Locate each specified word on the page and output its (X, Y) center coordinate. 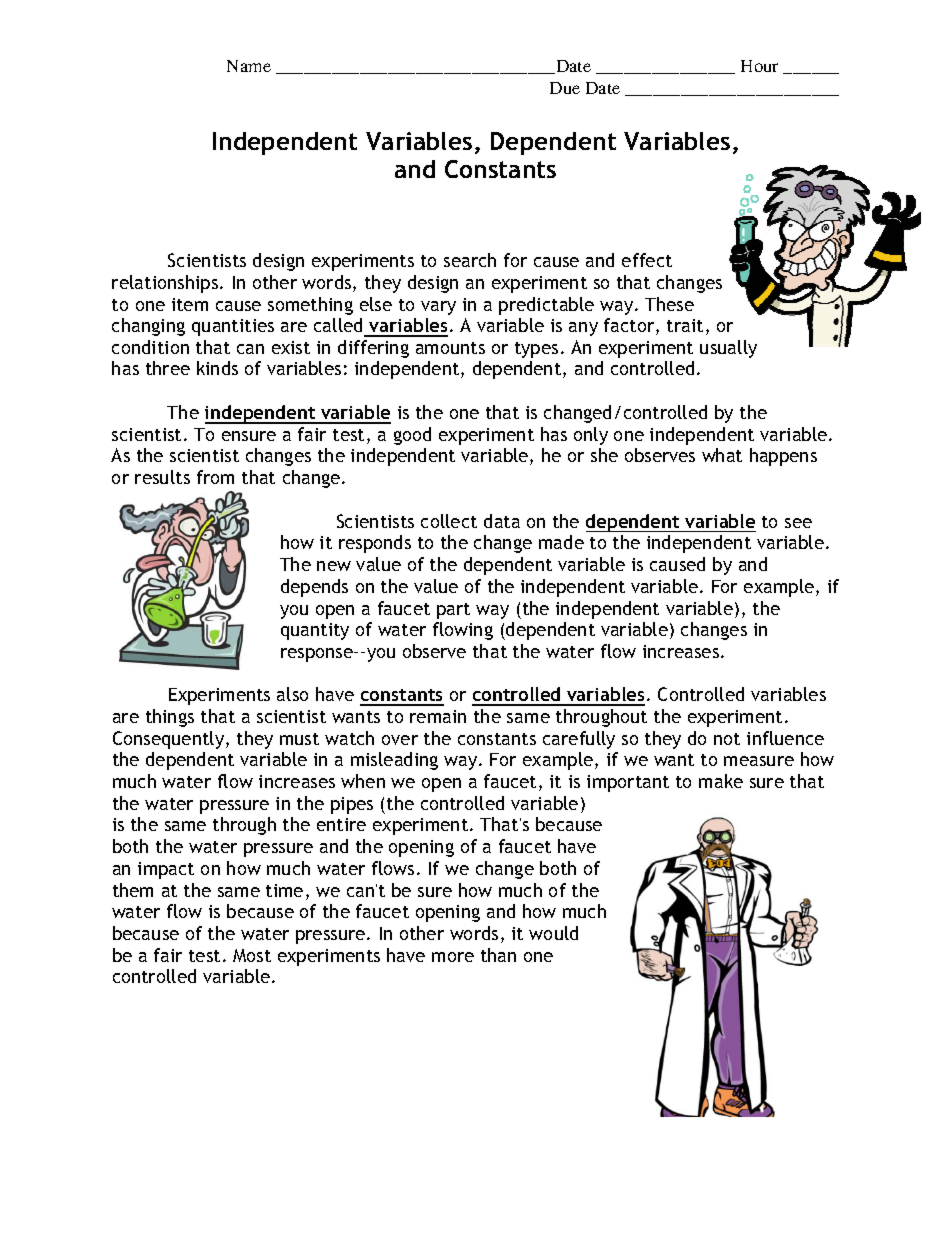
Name (249, 66)
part (453, 611)
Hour (759, 66)
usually (728, 349)
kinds (217, 368)
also (292, 694)
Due (565, 88)
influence (785, 738)
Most (252, 955)
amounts (450, 348)
